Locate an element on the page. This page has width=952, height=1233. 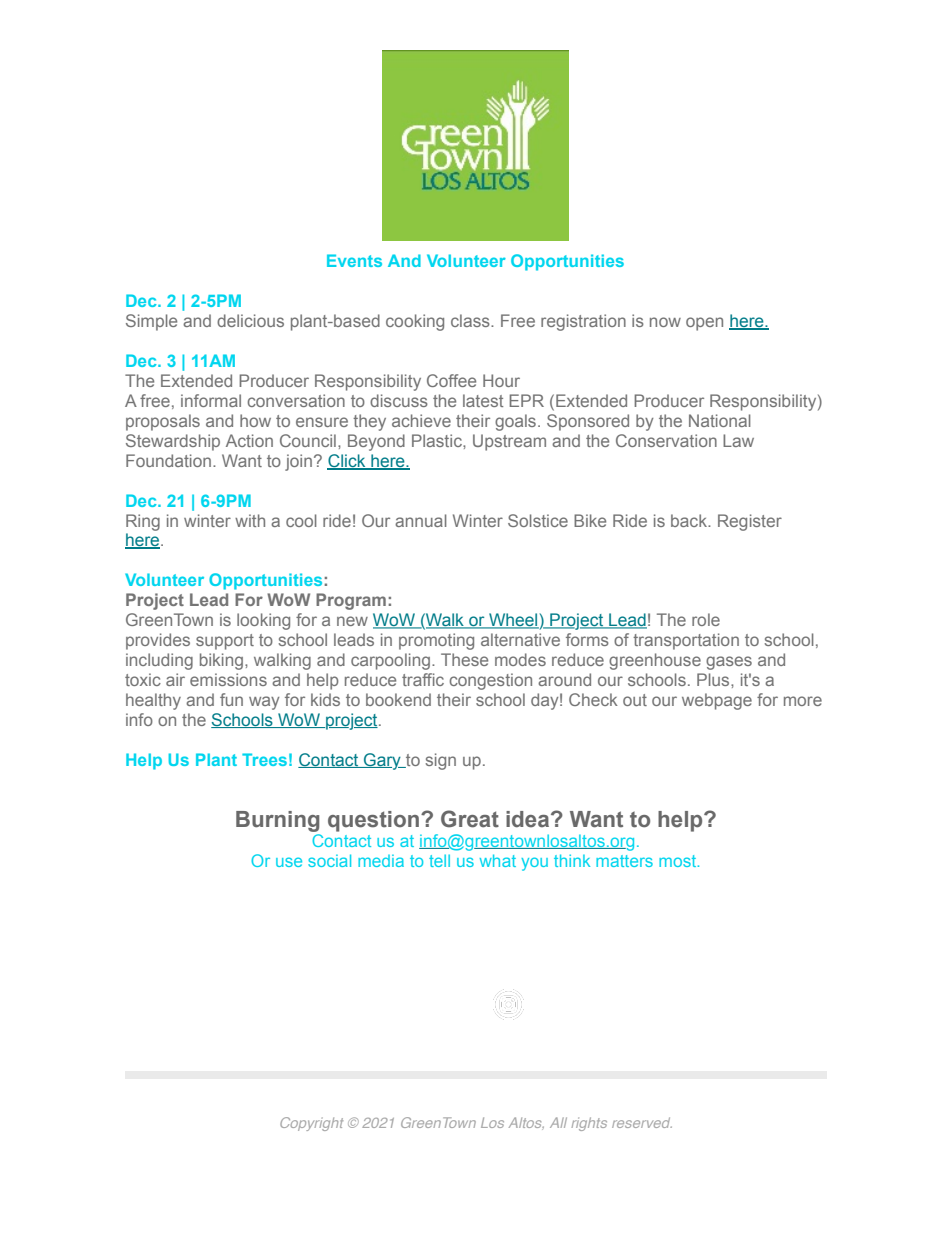
Law is located at coordinates (738, 440).
